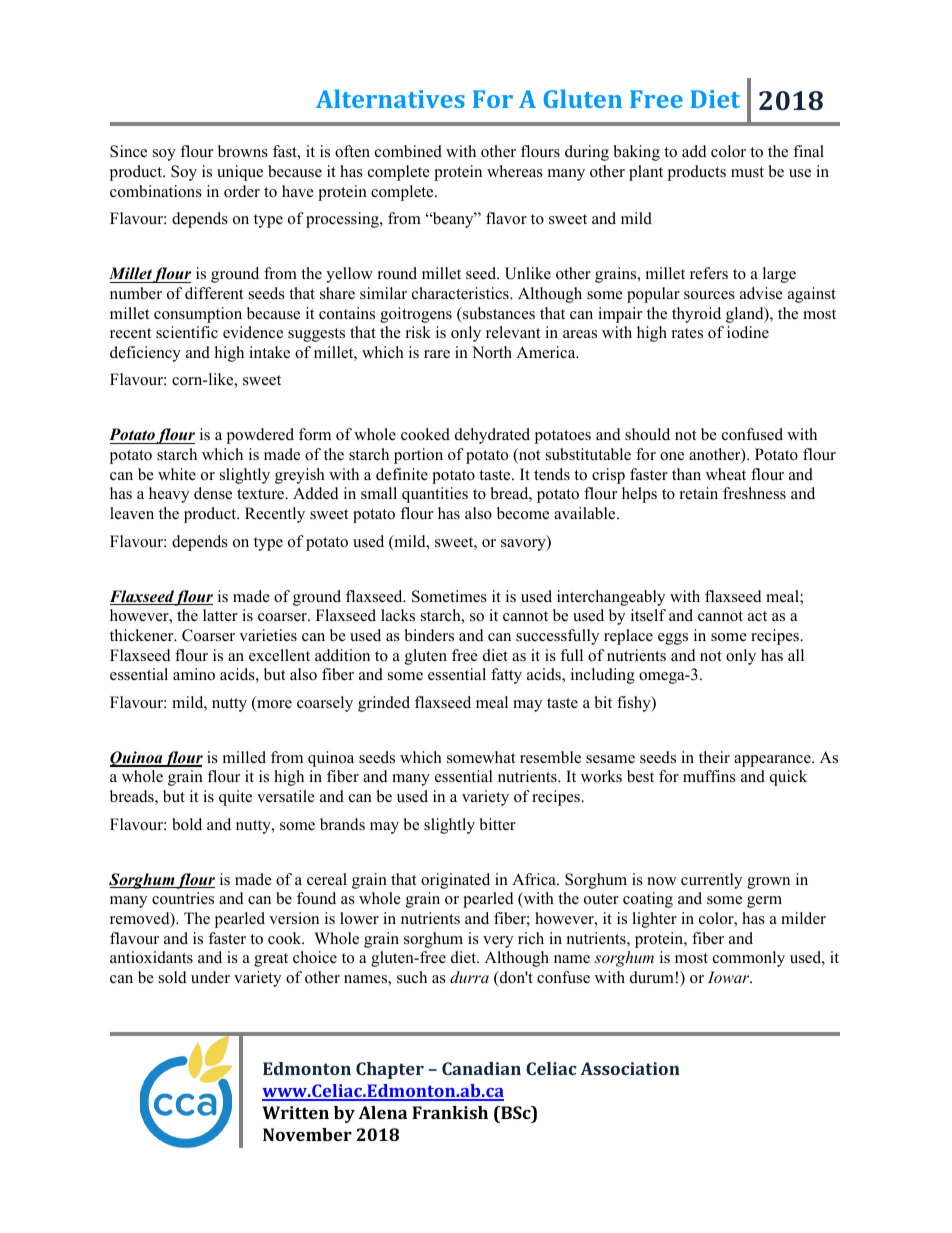 Image resolution: width=952 pixels, height=1233 pixels. I want to click on browns, so click(243, 151).
